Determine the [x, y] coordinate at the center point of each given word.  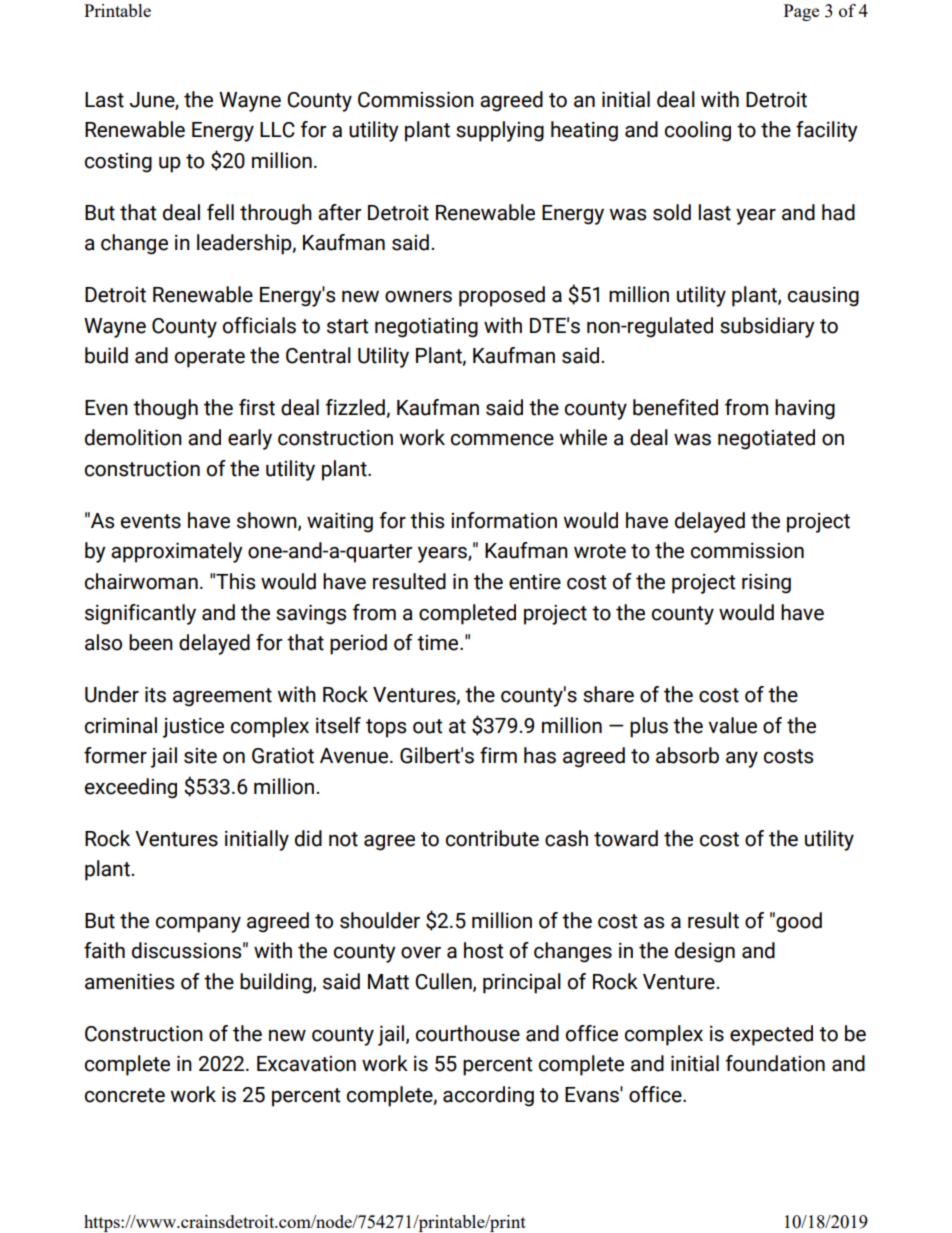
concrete [125, 1095]
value [732, 725]
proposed [502, 296]
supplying [500, 131]
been [151, 642]
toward [626, 838]
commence [502, 440]
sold [672, 212]
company [198, 925]
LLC [277, 130]
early [250, 439]
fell [220, 212]
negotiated [766, 439]
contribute [492, 838]
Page [801, 12]
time [439, 643]
